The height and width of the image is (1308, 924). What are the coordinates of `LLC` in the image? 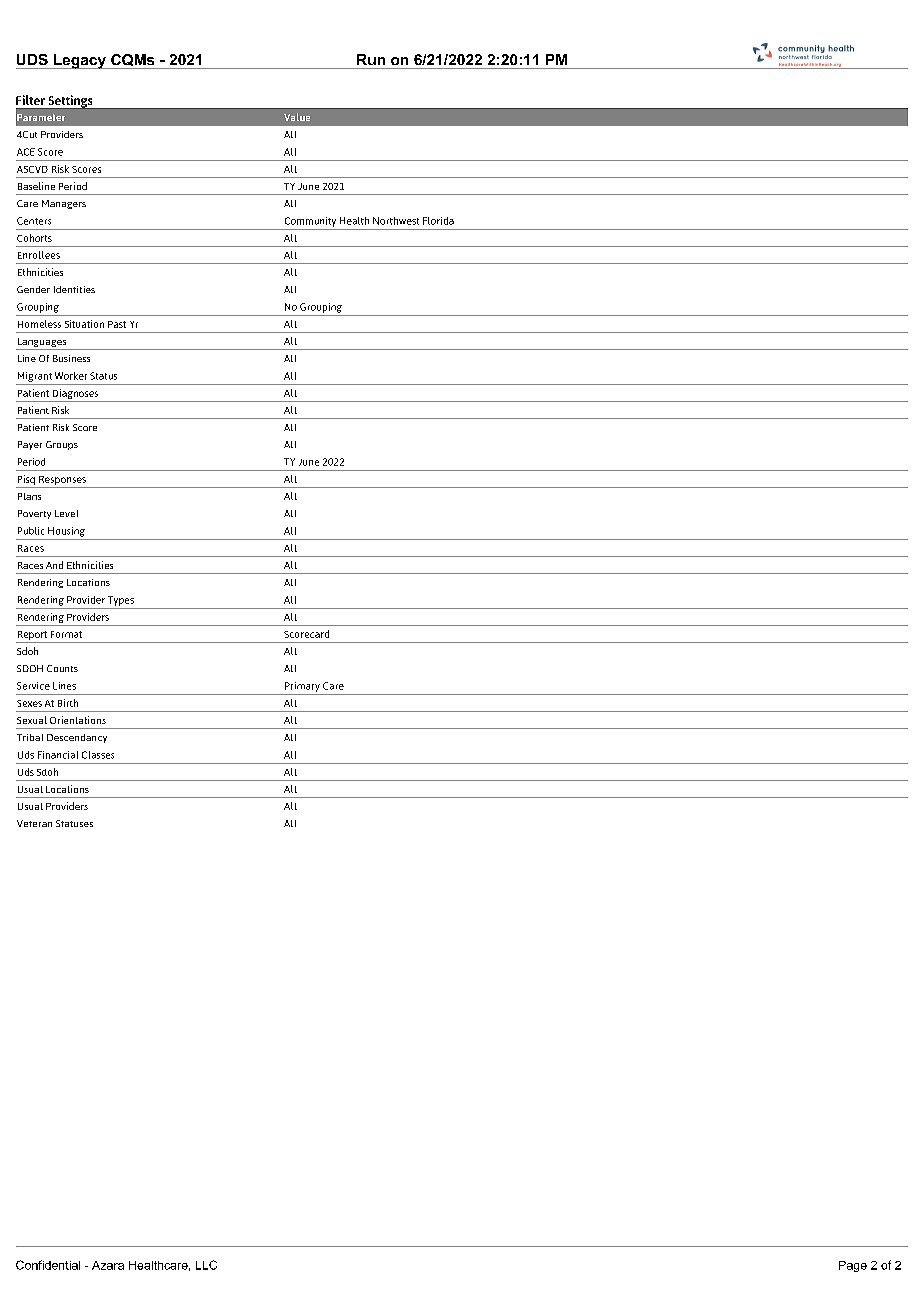 It's located at (206, 1265).
